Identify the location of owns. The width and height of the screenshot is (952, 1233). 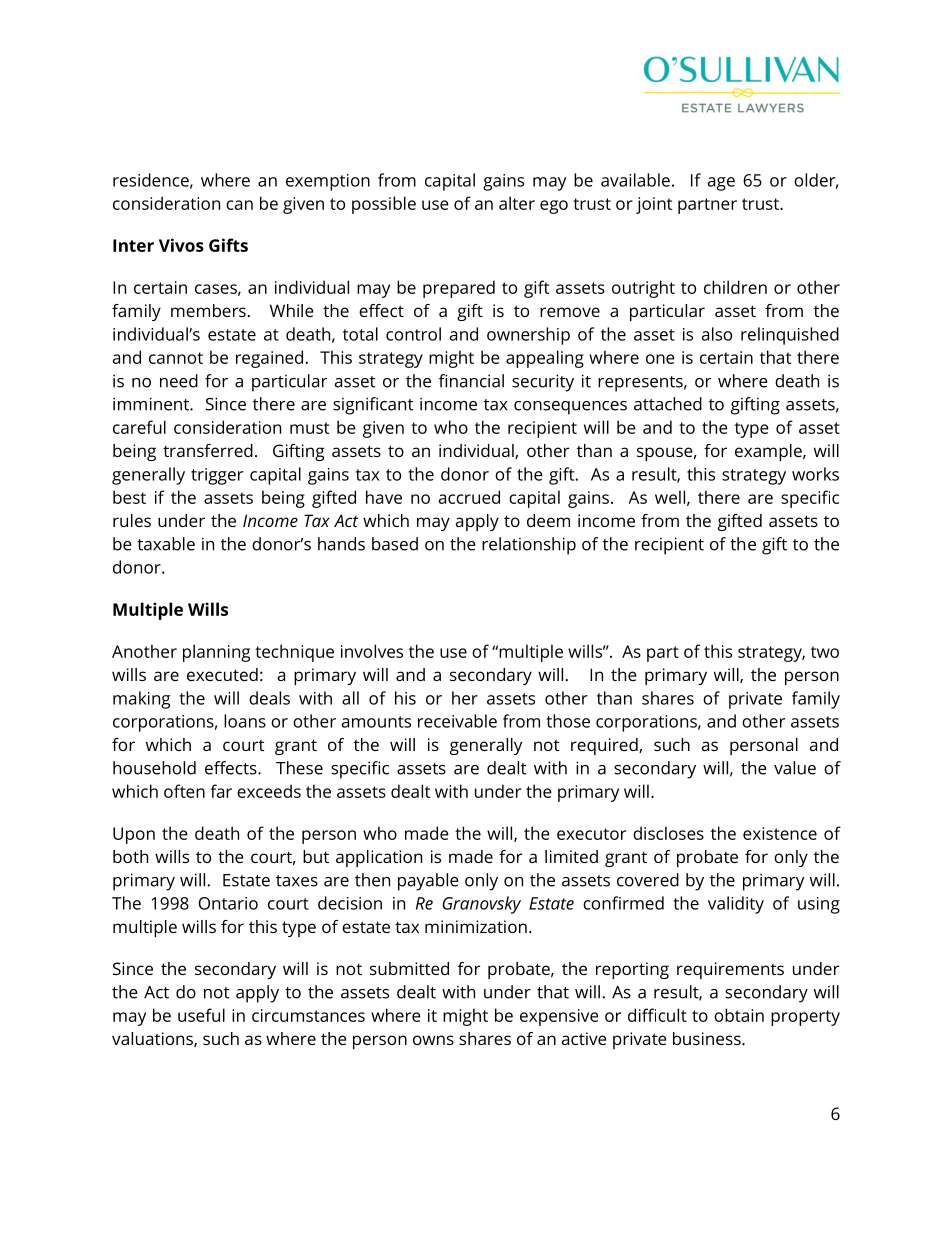
(433, 1040).
